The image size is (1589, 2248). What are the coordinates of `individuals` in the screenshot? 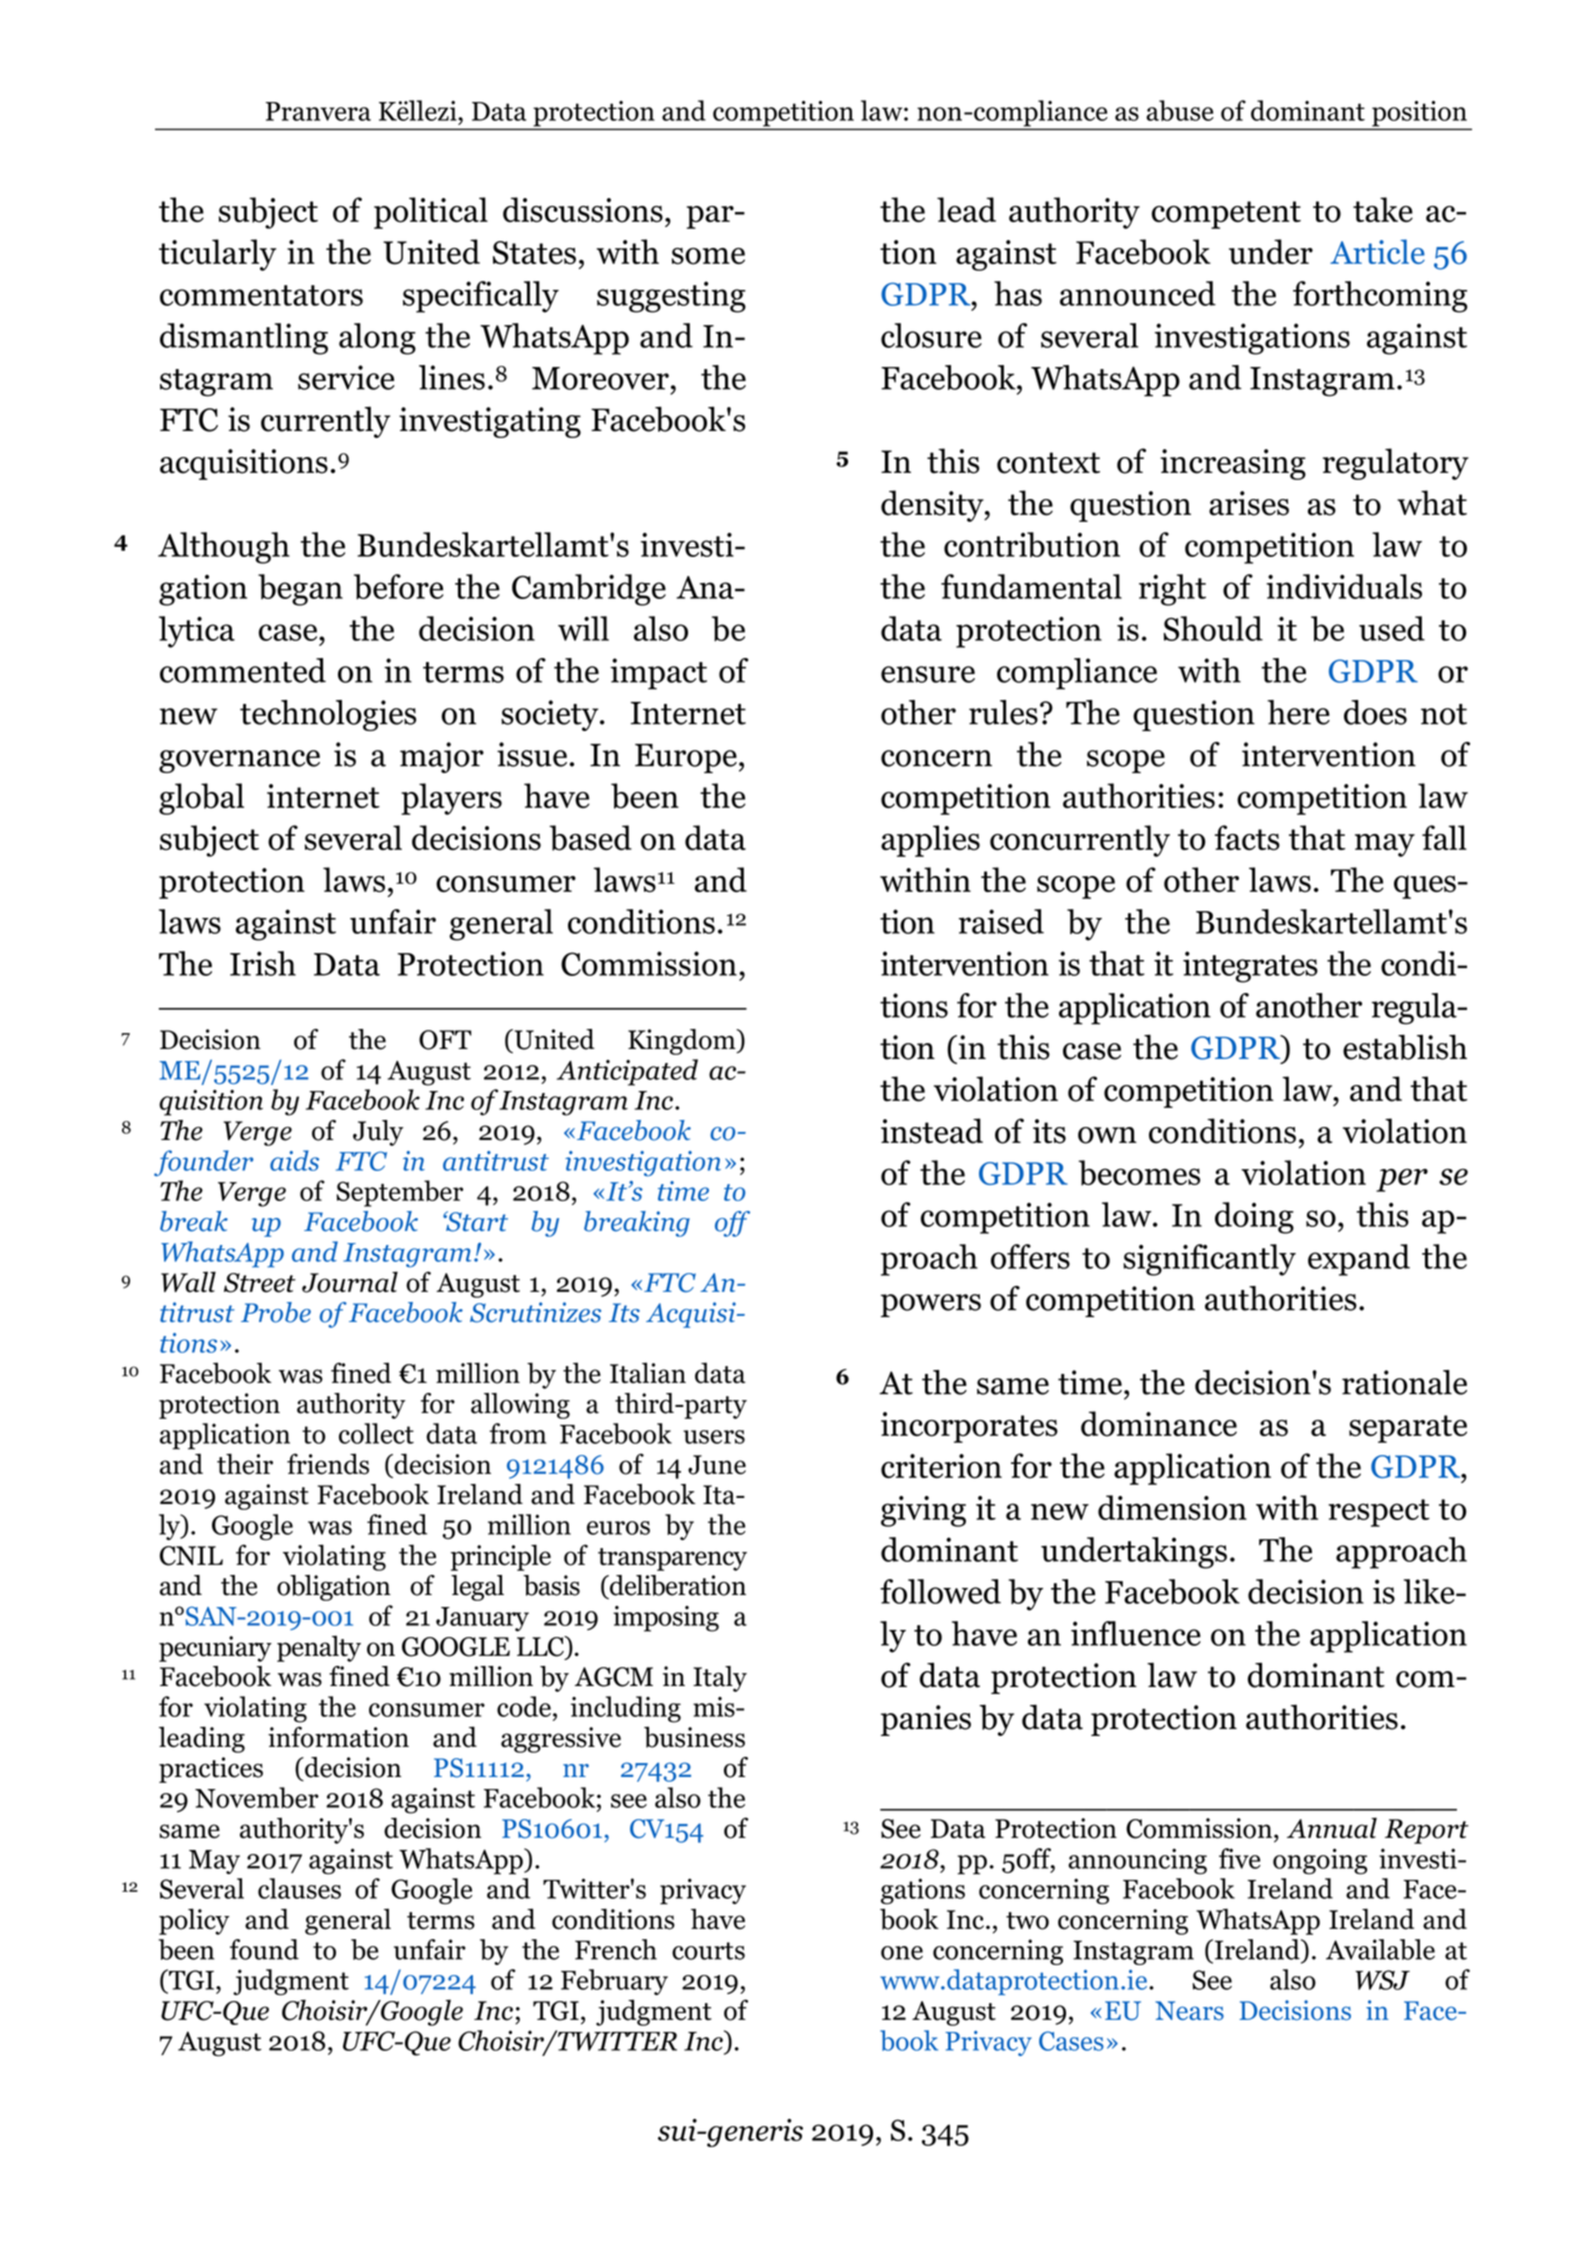 It's located at (1344, 586).
